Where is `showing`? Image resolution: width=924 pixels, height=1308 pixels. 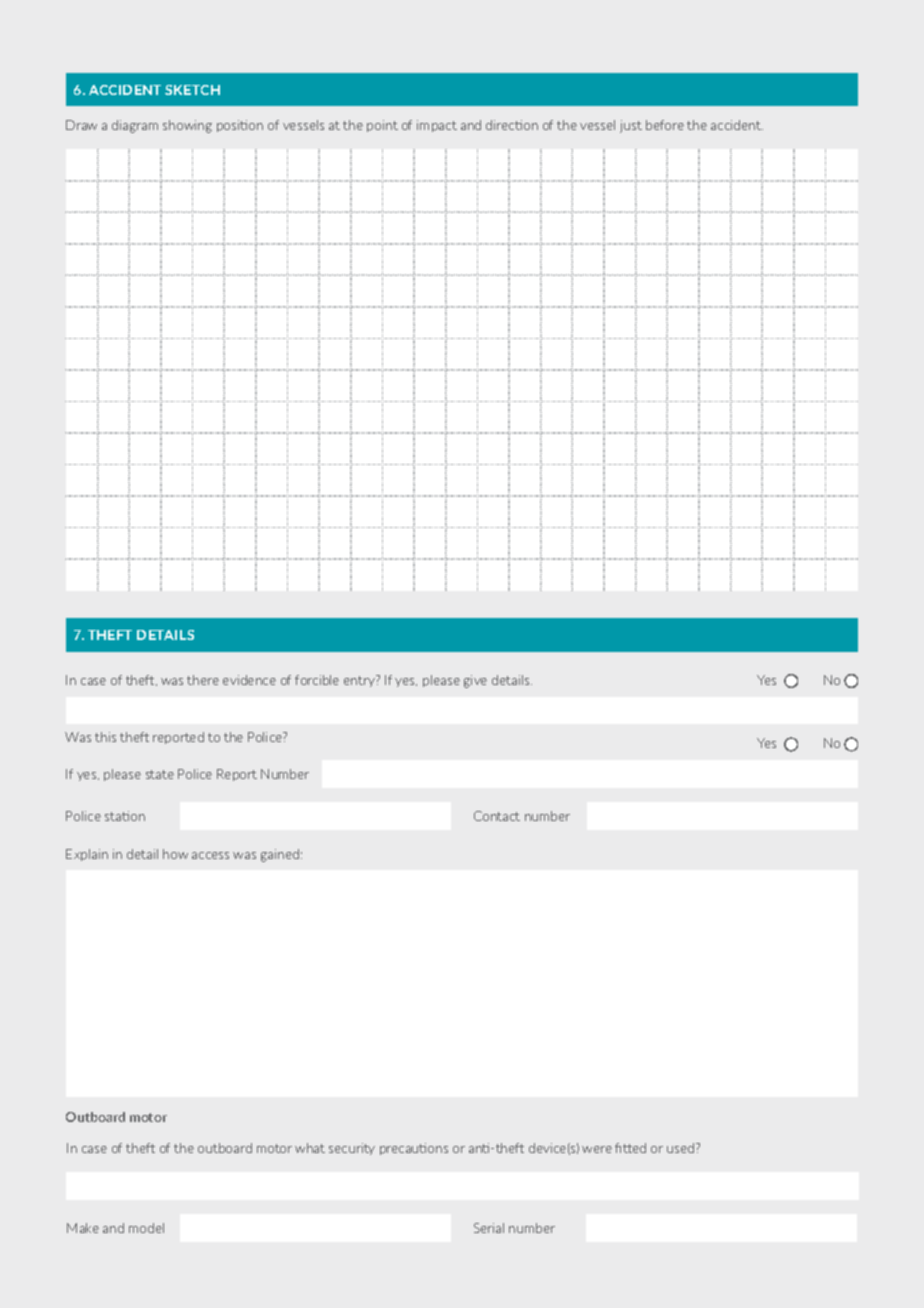
showing is located at coordinates (187, 126).
